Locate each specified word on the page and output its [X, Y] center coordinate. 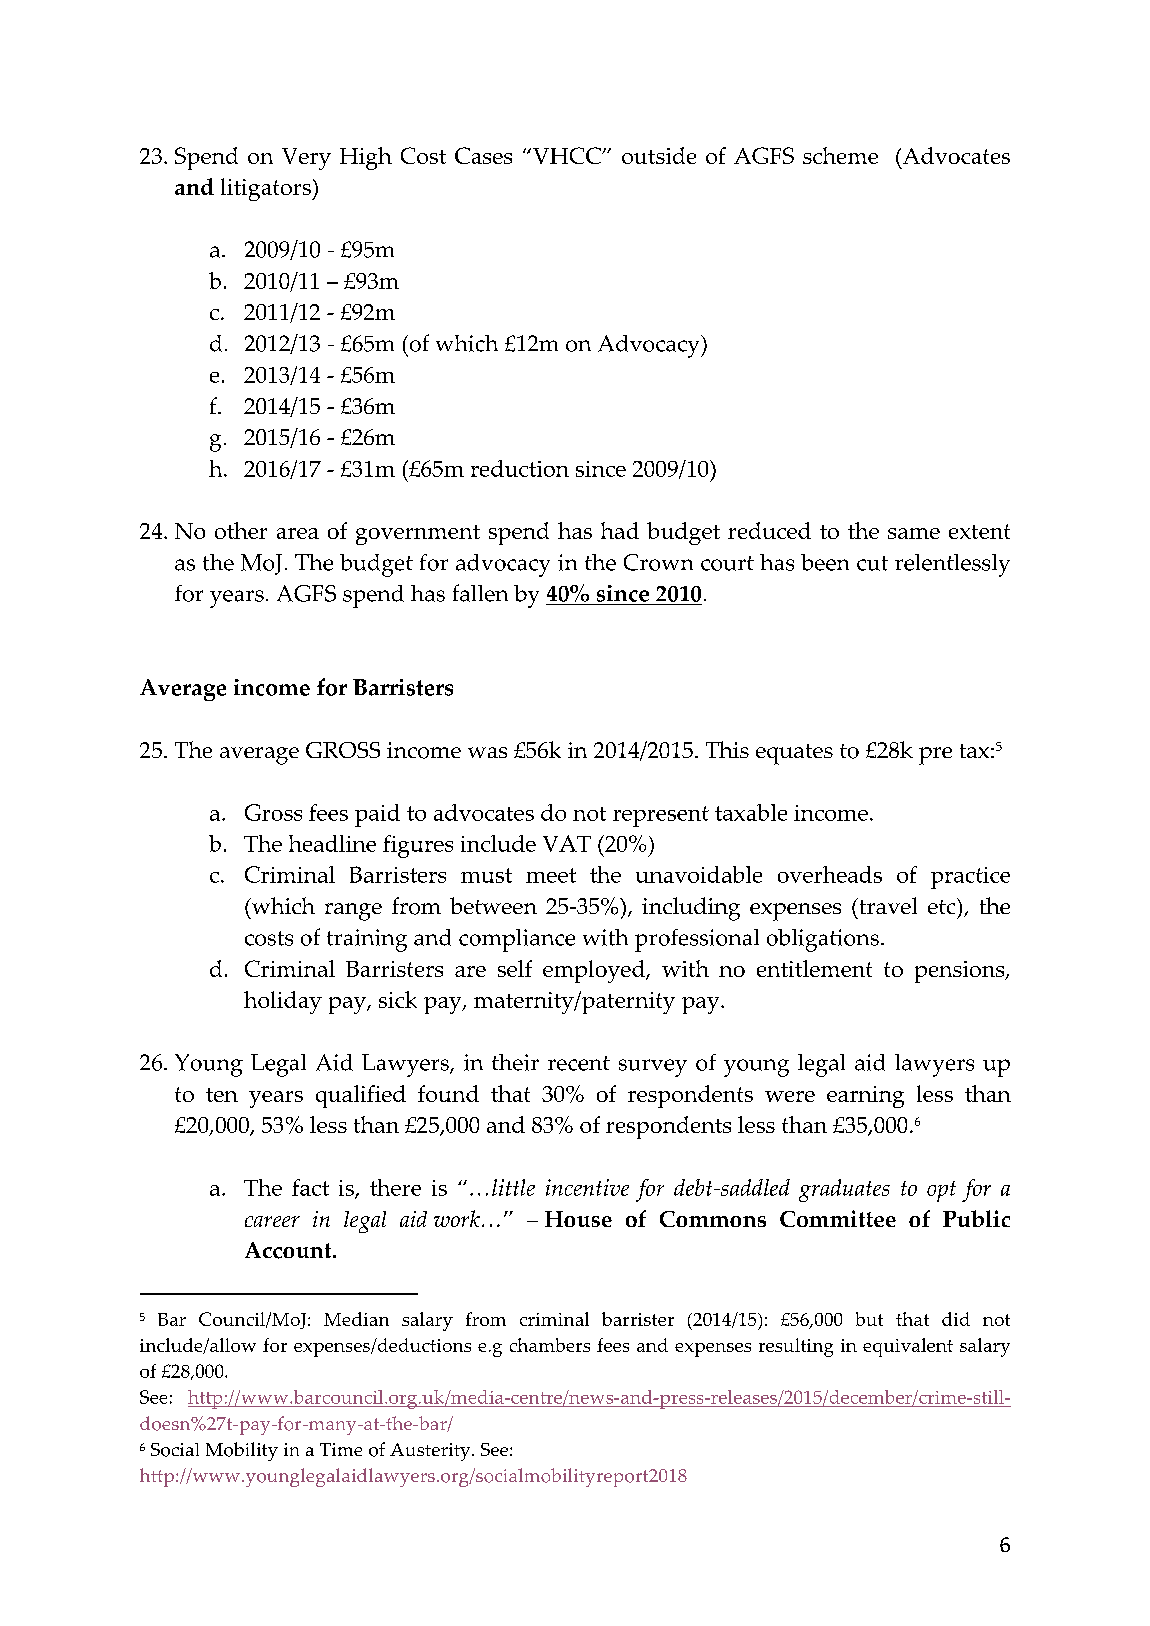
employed [595, 971]
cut [872, 563]
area [298, 533]
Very [306, 159]
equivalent [908, 1347]
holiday [283, 1002]
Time [341, 1449]
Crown [658, 562]
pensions [961, 972]
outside [659, 155]
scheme [840, 155]
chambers [550, 1345]
